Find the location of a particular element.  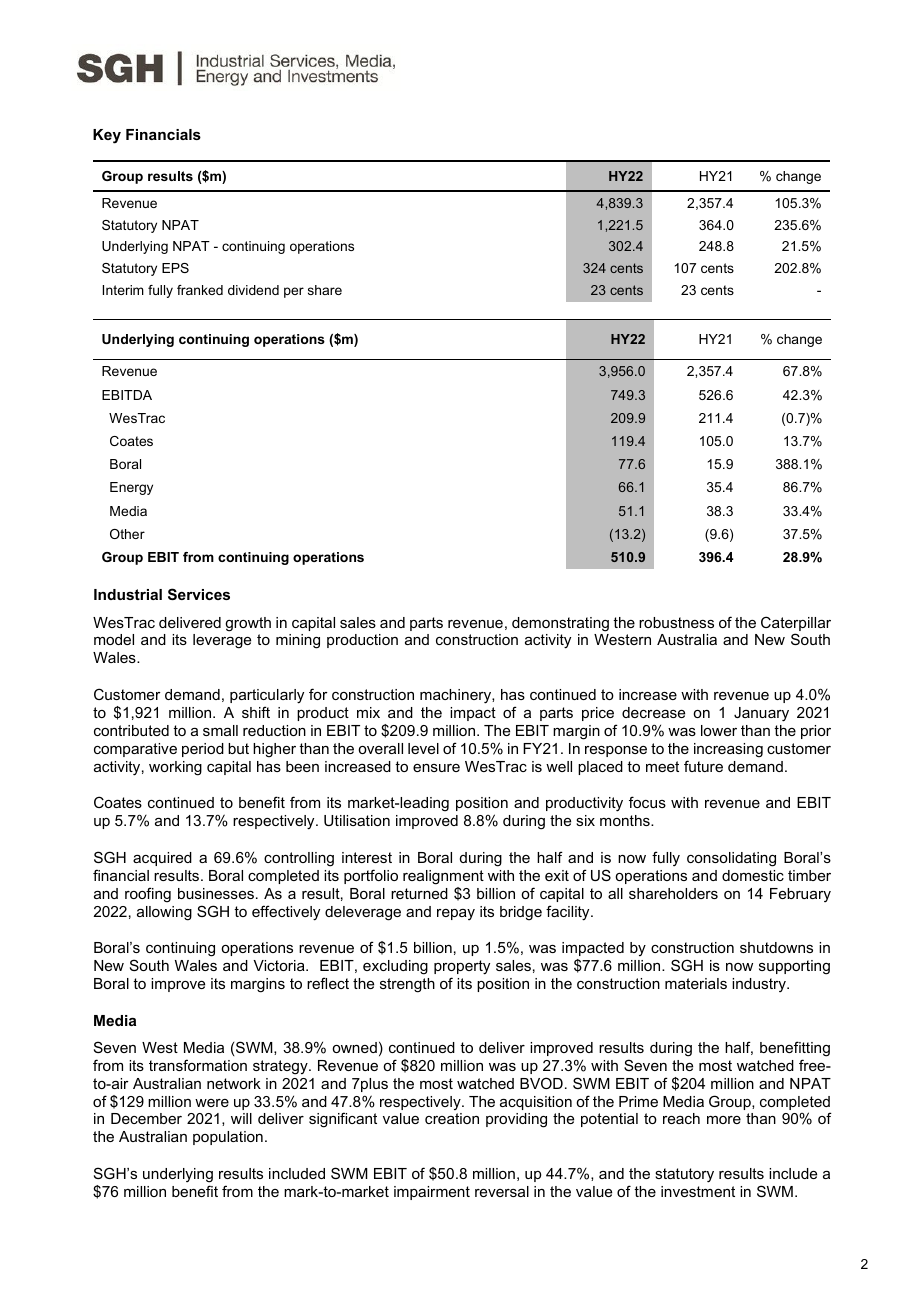

dividend is located at coordinates (253, 290).
